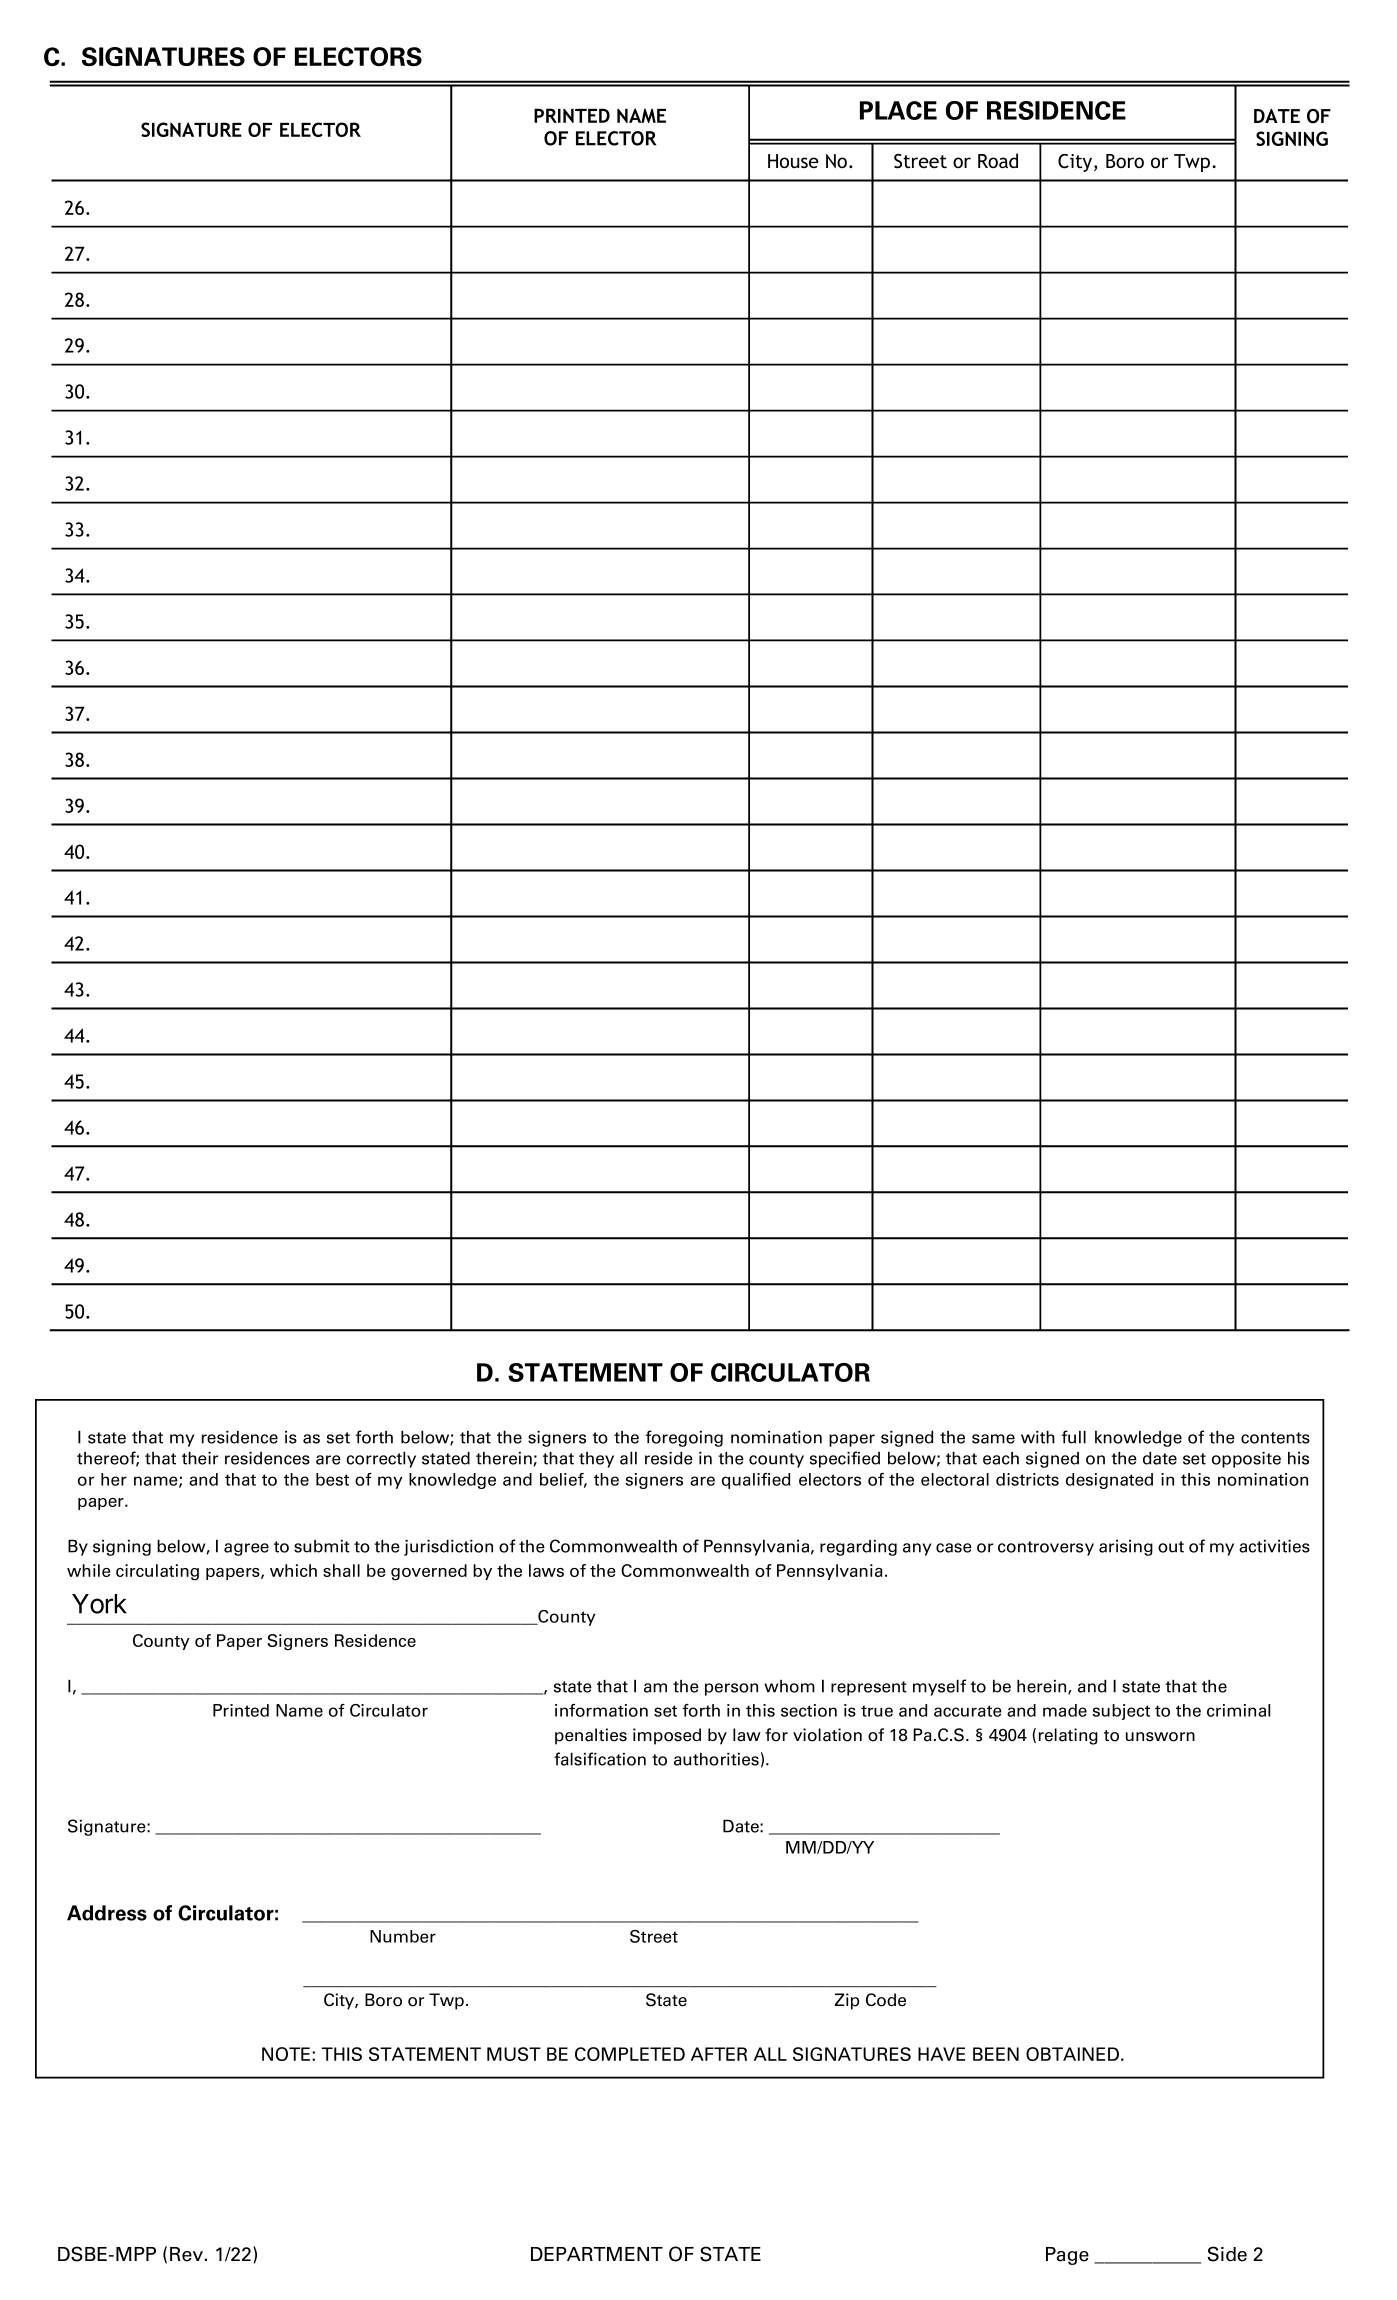 The width and height of the image is (1397, 2300). I want to click on person, so click(731, 1689).
